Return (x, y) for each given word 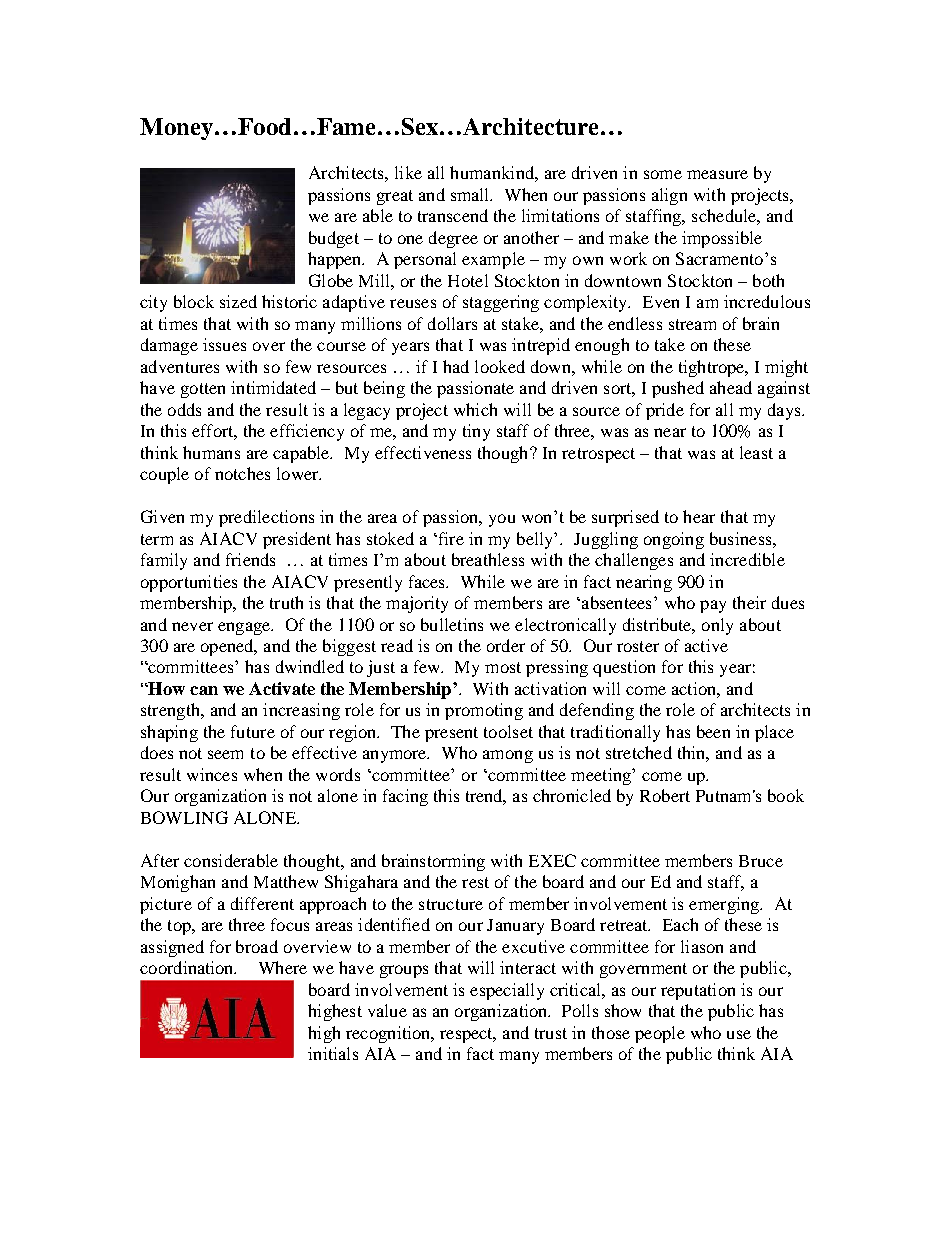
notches (242, 473)
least (756, 452)
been (713, 731)
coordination (188, 967)
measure (717, 174)
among (508, 756)
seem (225, 754)
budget (334, 239)
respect (468, 1035)
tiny (476, 432)
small (471, 194)
